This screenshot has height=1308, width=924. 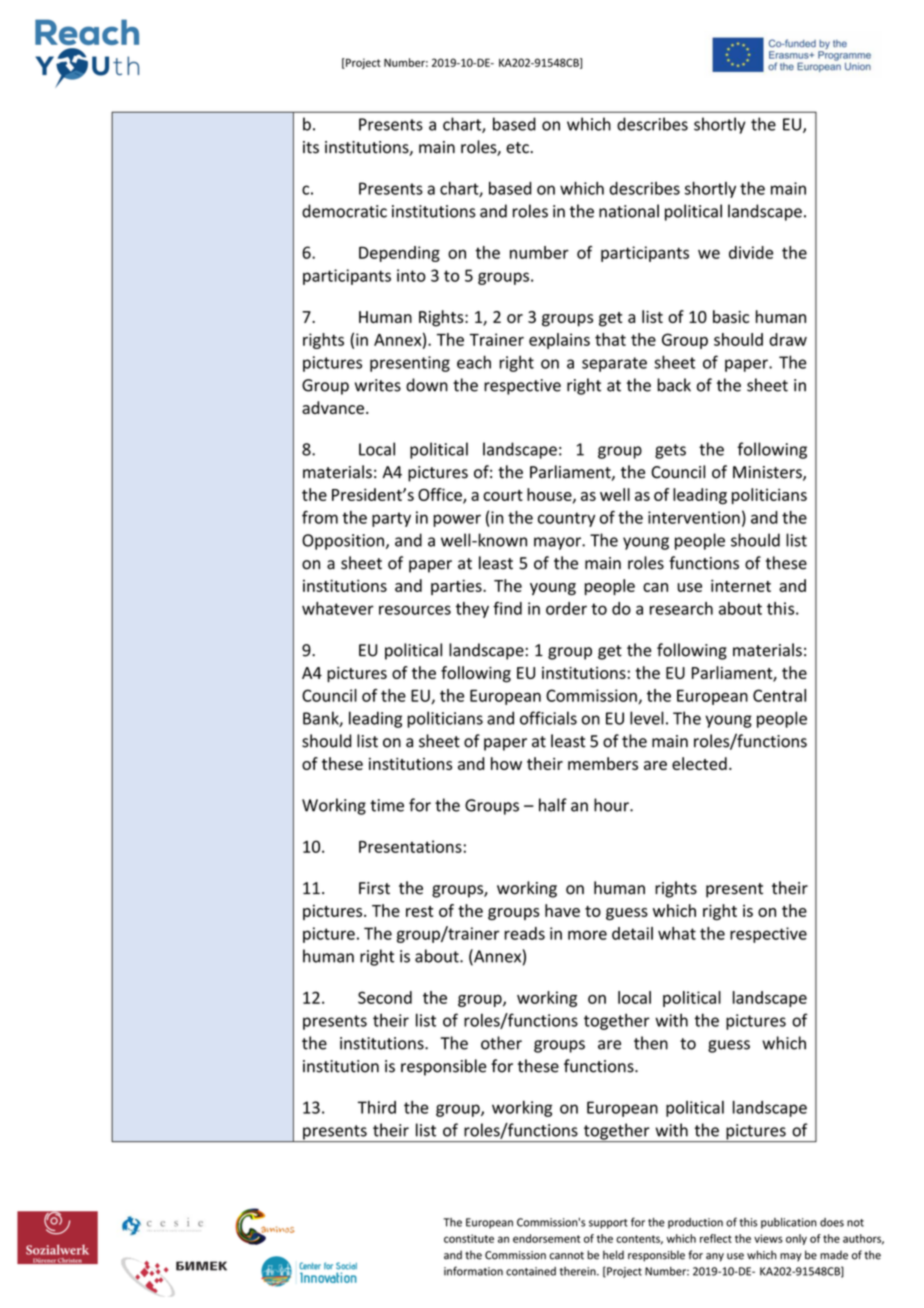 I want to click on etc, so click(x=518, y=148).
